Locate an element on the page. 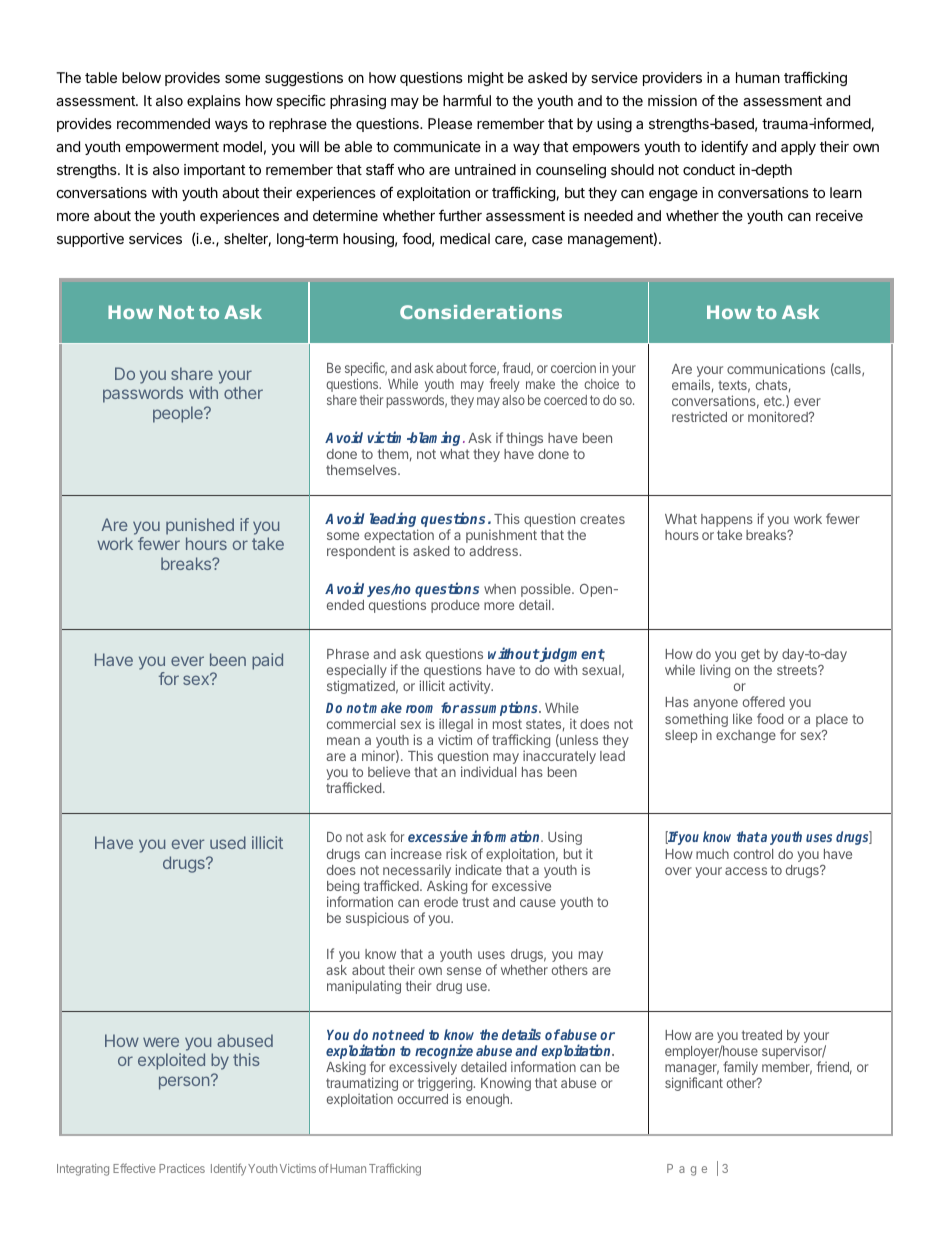 The height and width of the document is (1233, 952). enough is located at coordinates (488, 1100).
